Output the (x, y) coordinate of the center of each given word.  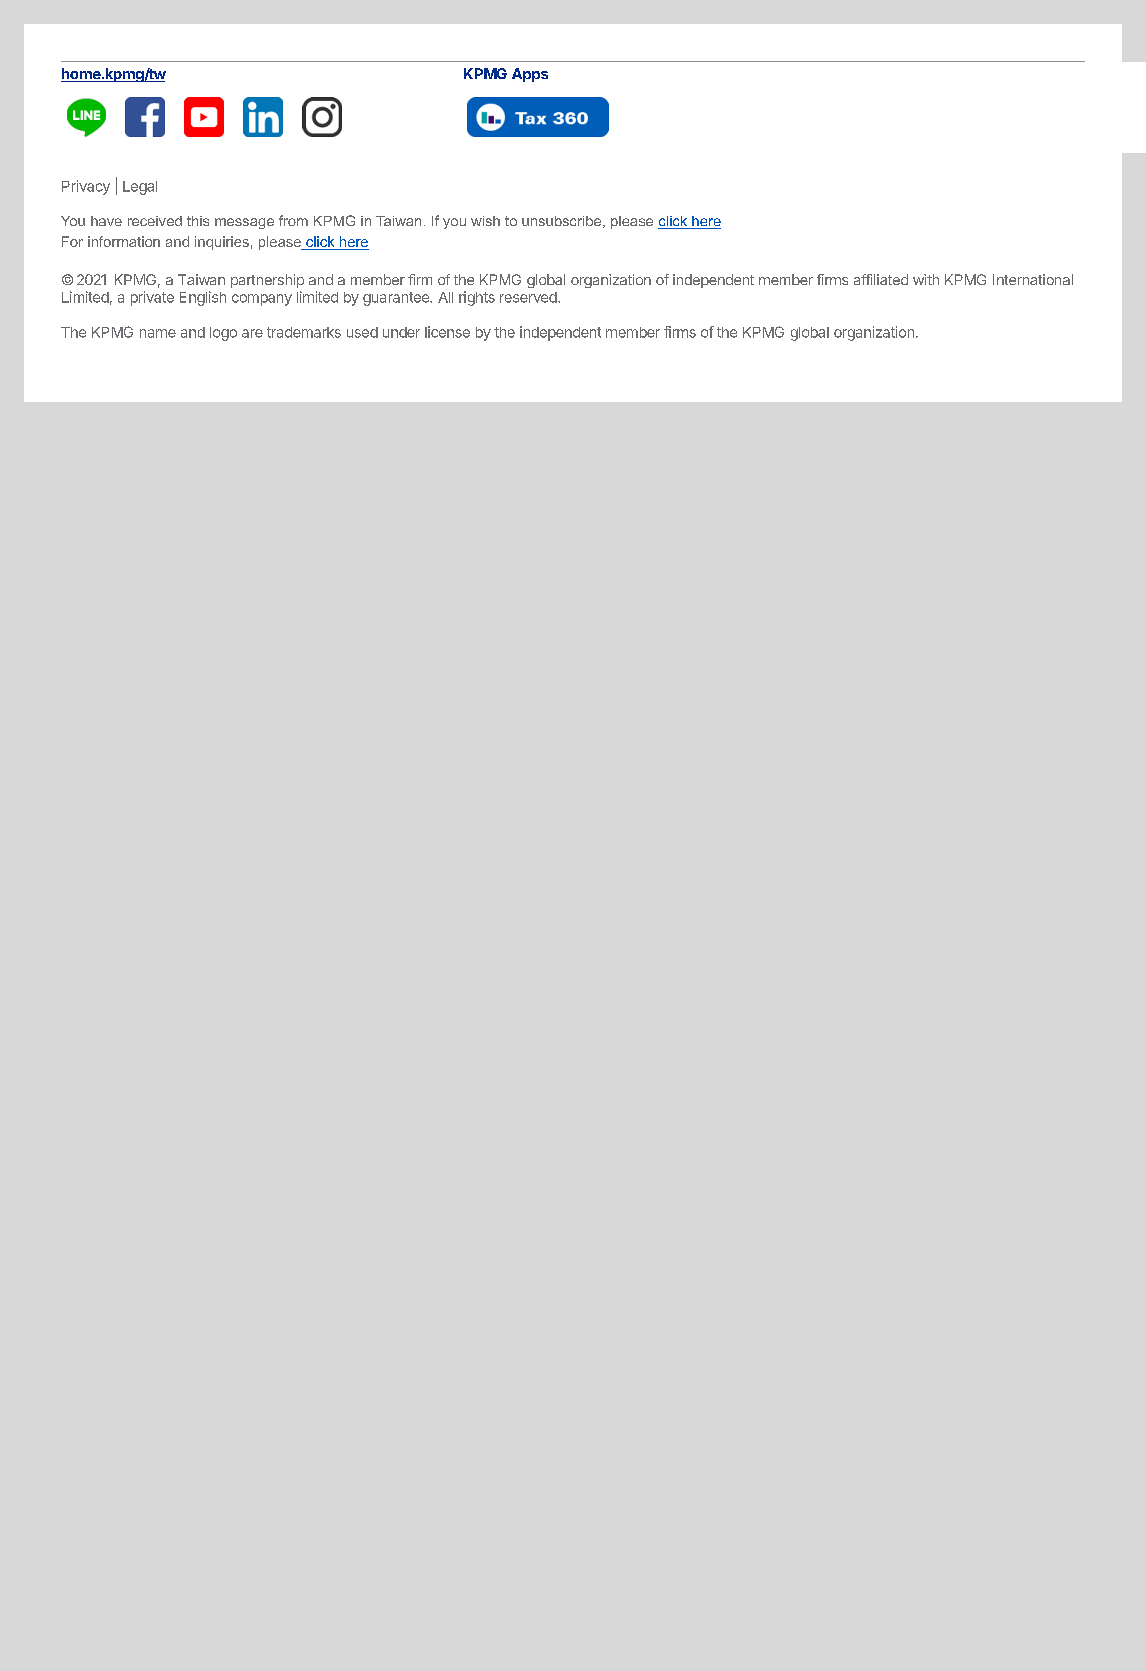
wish (485, 221)
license (447, 332)
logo (223, 334)
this (198, 221)
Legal (140, 188)
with (926, 279)
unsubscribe (563, 222)
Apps (530, 75)
